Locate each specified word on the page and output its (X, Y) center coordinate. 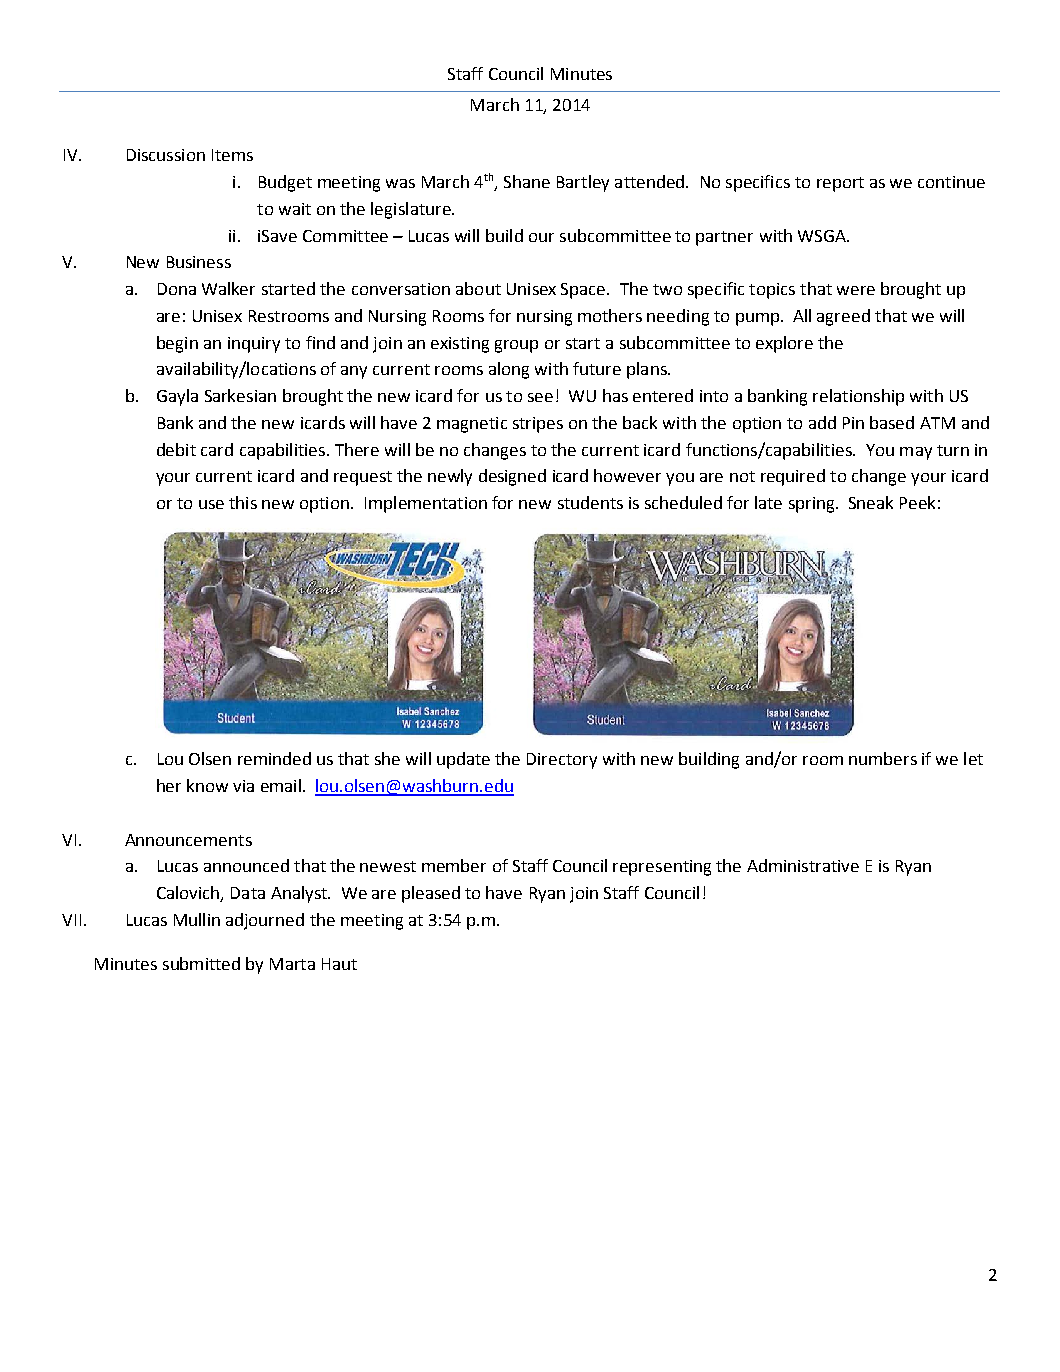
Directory (562, 761)
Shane (527, 181)
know (207, 785)
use (211, 504)
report (840, 184)
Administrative (803, 865)
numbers (883, 758)
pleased (431, 894)
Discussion (166, 155)
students (590, 502)
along (509, 370)
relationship (858, 397)
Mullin (197, 919)
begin (177, 344)
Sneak (871, 502)
